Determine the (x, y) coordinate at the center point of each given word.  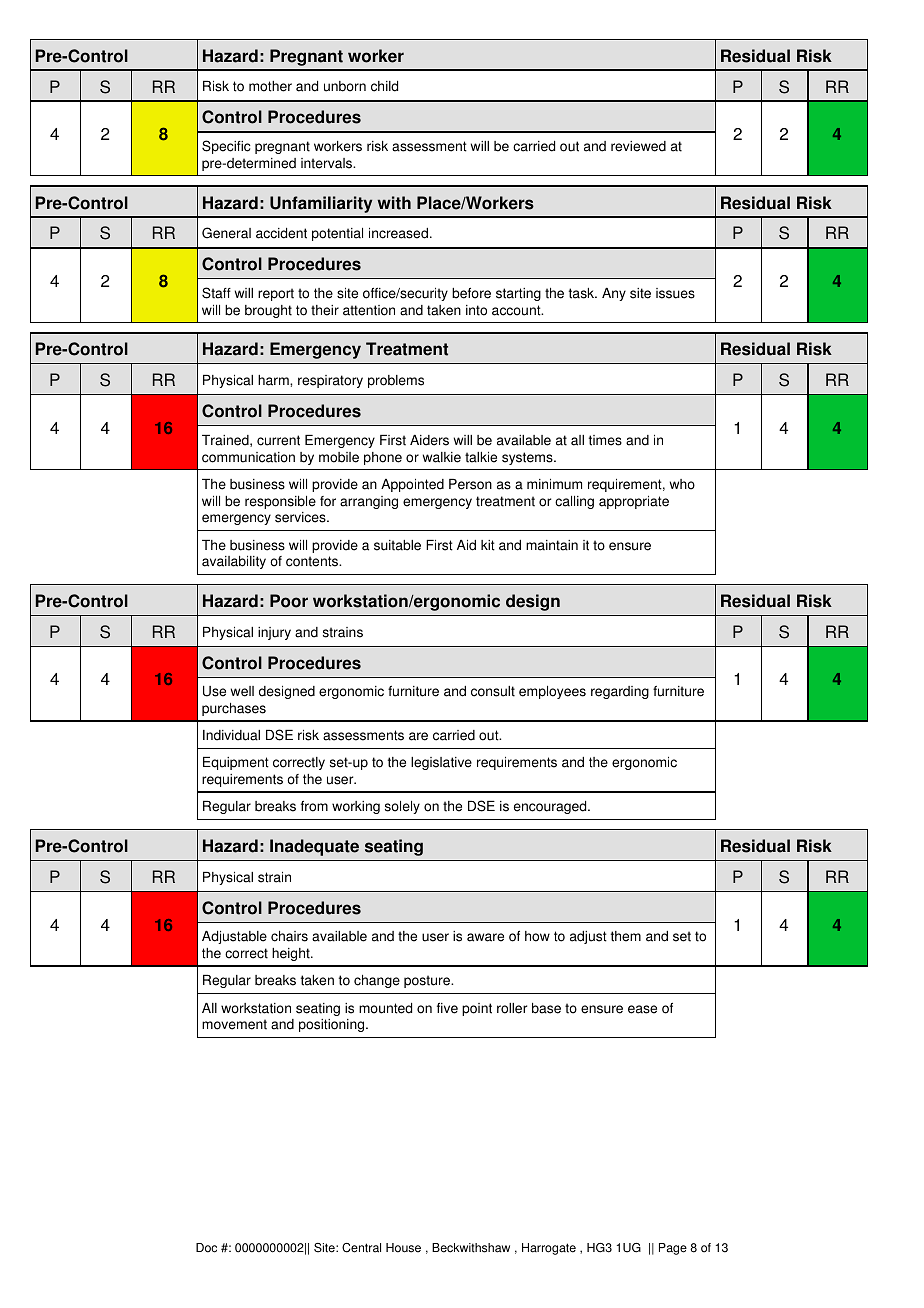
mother (270, 86)
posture (428, 981)
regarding (620, 692)
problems (396, 381)
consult (493, 691)
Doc (206, 1248)
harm (274, 380)
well (242, 691)
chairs (289, 936)
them (626, 936)
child (384, 86)
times (605, 440)
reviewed (638, 146)
